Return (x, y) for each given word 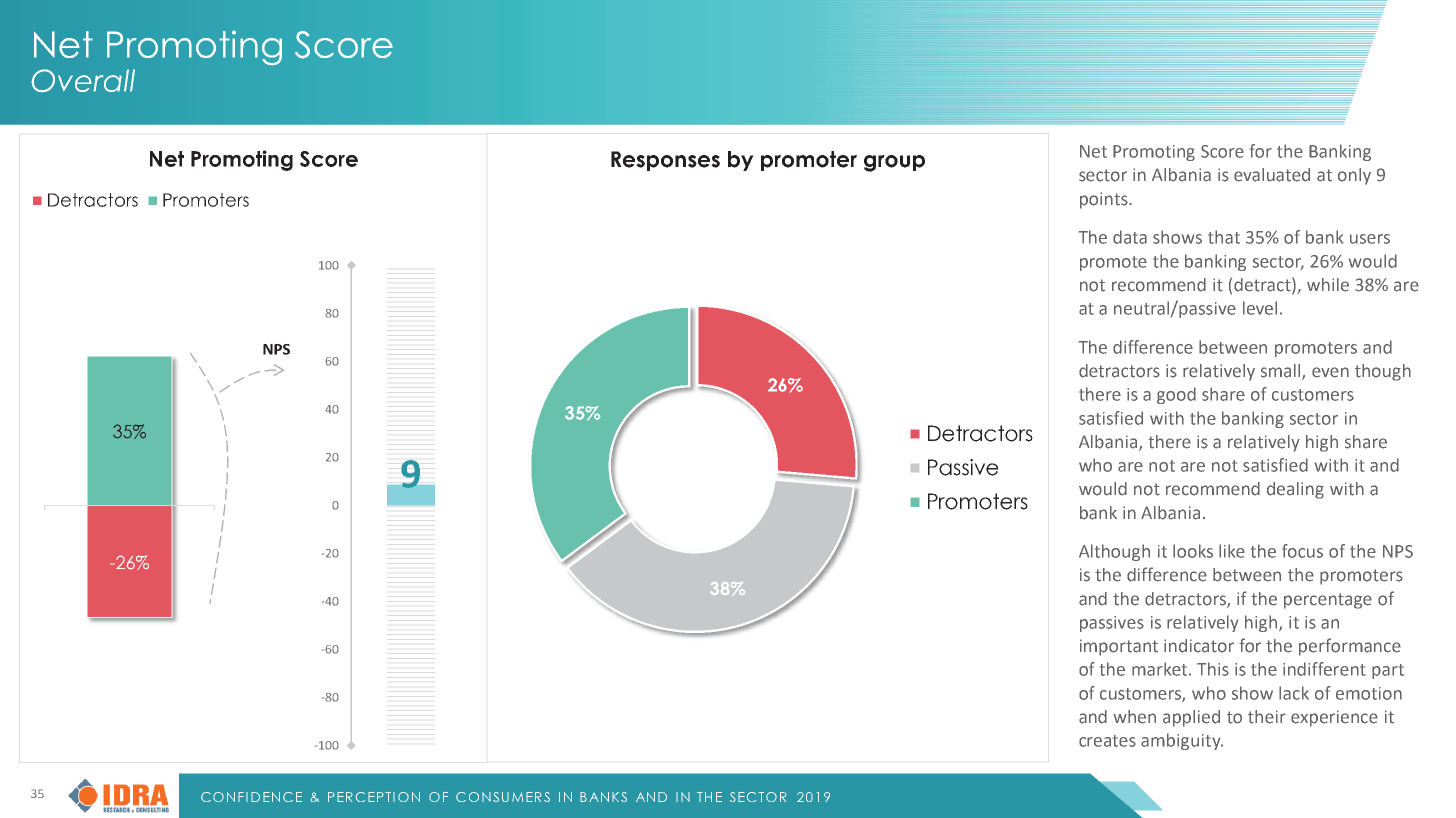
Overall (83, 81)
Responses (665, 161)
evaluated (1272, 175)
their (1267, 717)
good (1176, 395)
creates (1107, 741)
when (1134, 717)
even (1330, 372)
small (1282, 372)
